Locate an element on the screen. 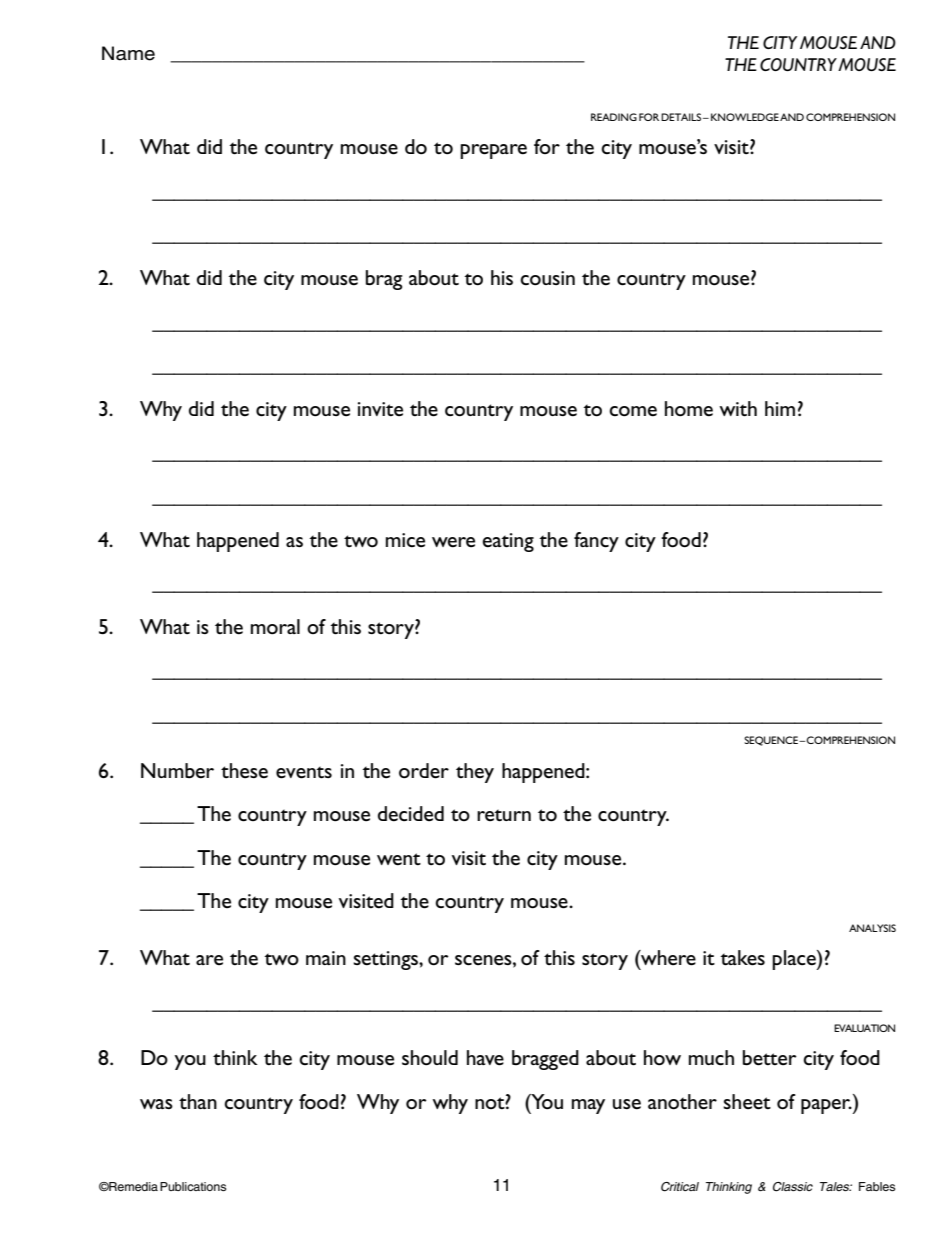 The image size is (952, 1233). KNOWLEDGE is located at coordinates (745, 117).
